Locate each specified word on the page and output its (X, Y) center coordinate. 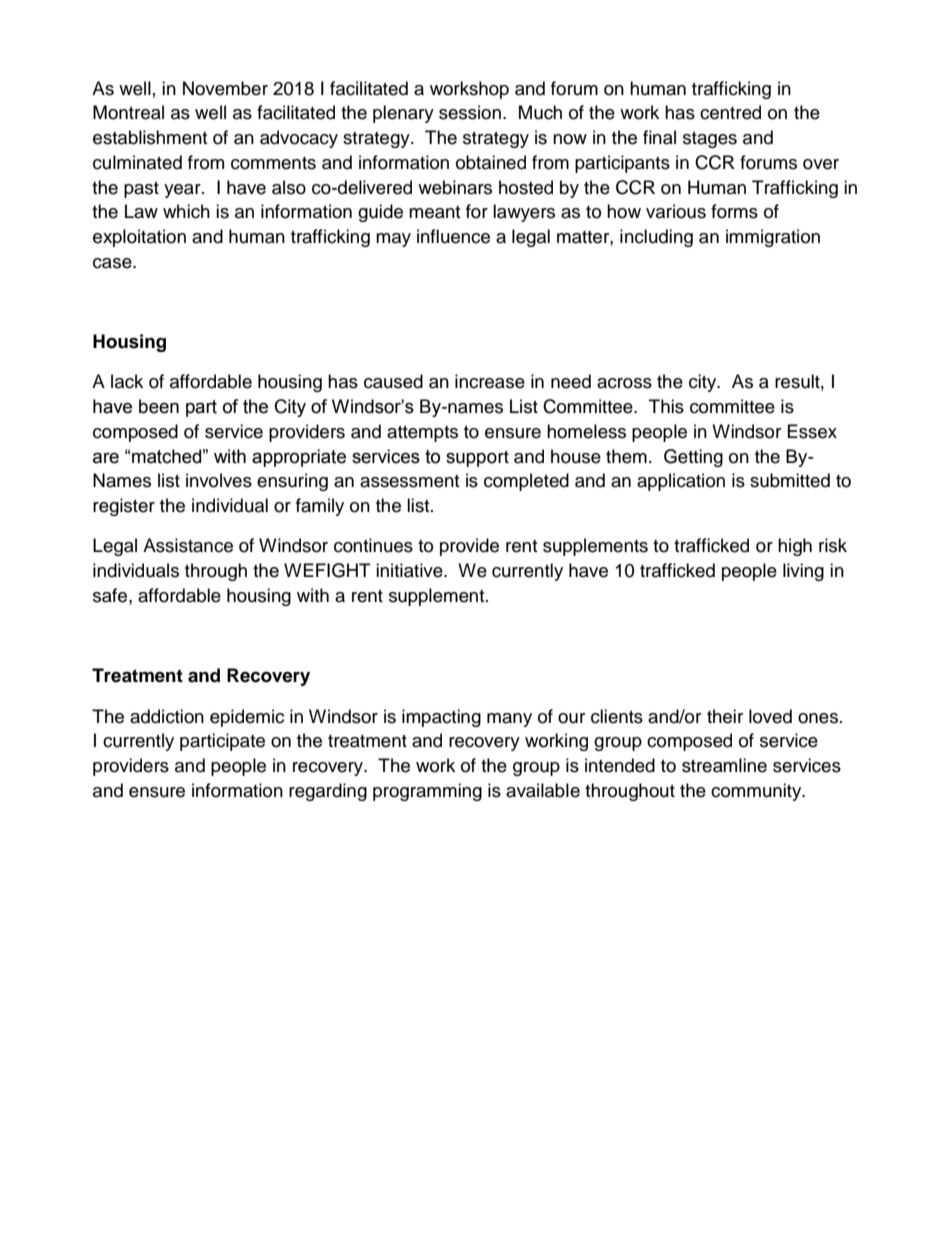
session (470, 112)
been (159, 406)
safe (111, 595)
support (477, 459)
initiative (410, 570)
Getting (693, 458)
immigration (773, 238)
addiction (167, 716)
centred (730, 112)
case (113, 263)
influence (453, 236)
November (225, 88)
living (803, 572)
